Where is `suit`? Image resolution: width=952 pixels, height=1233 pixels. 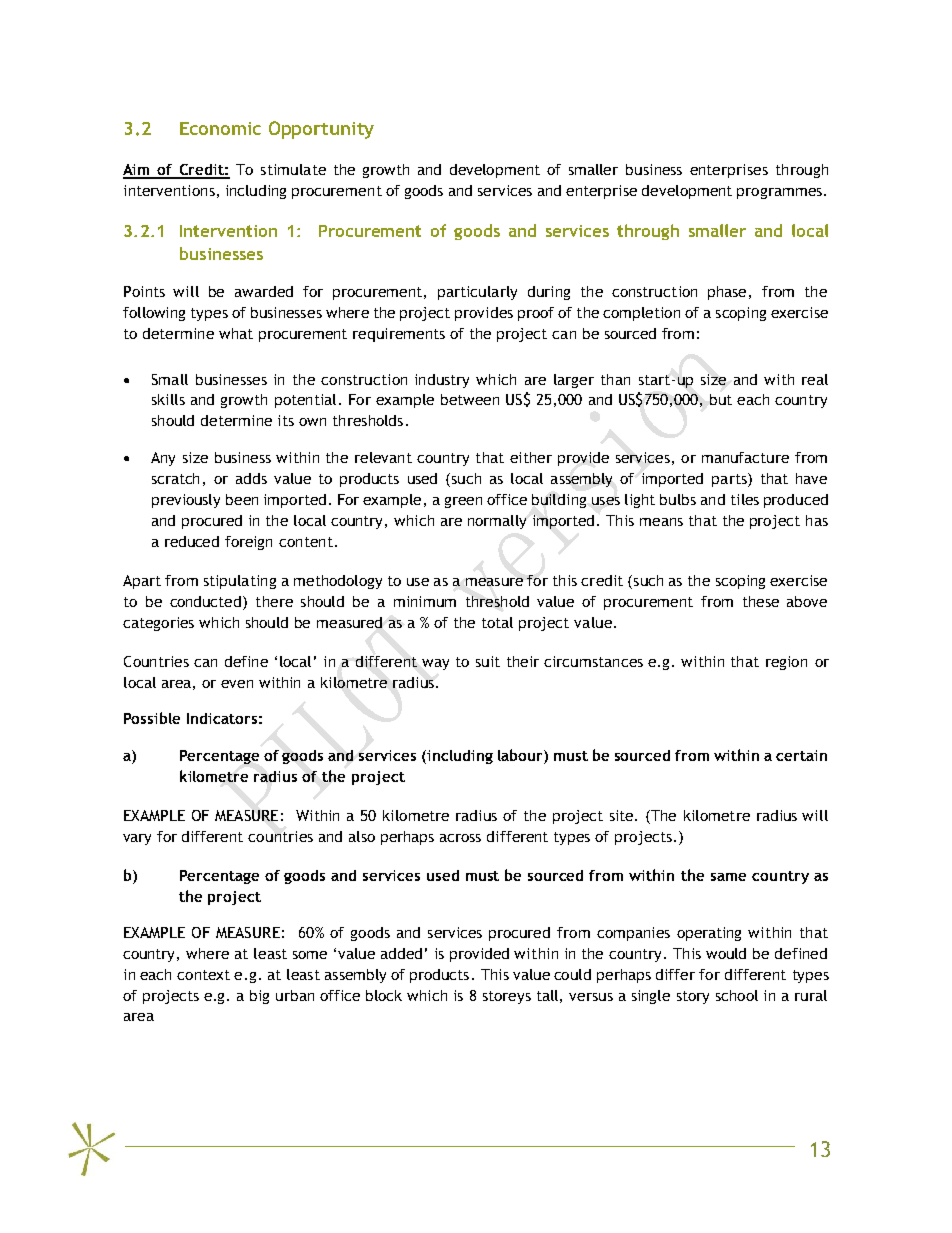 suit is located at coordinates (488, 661).
